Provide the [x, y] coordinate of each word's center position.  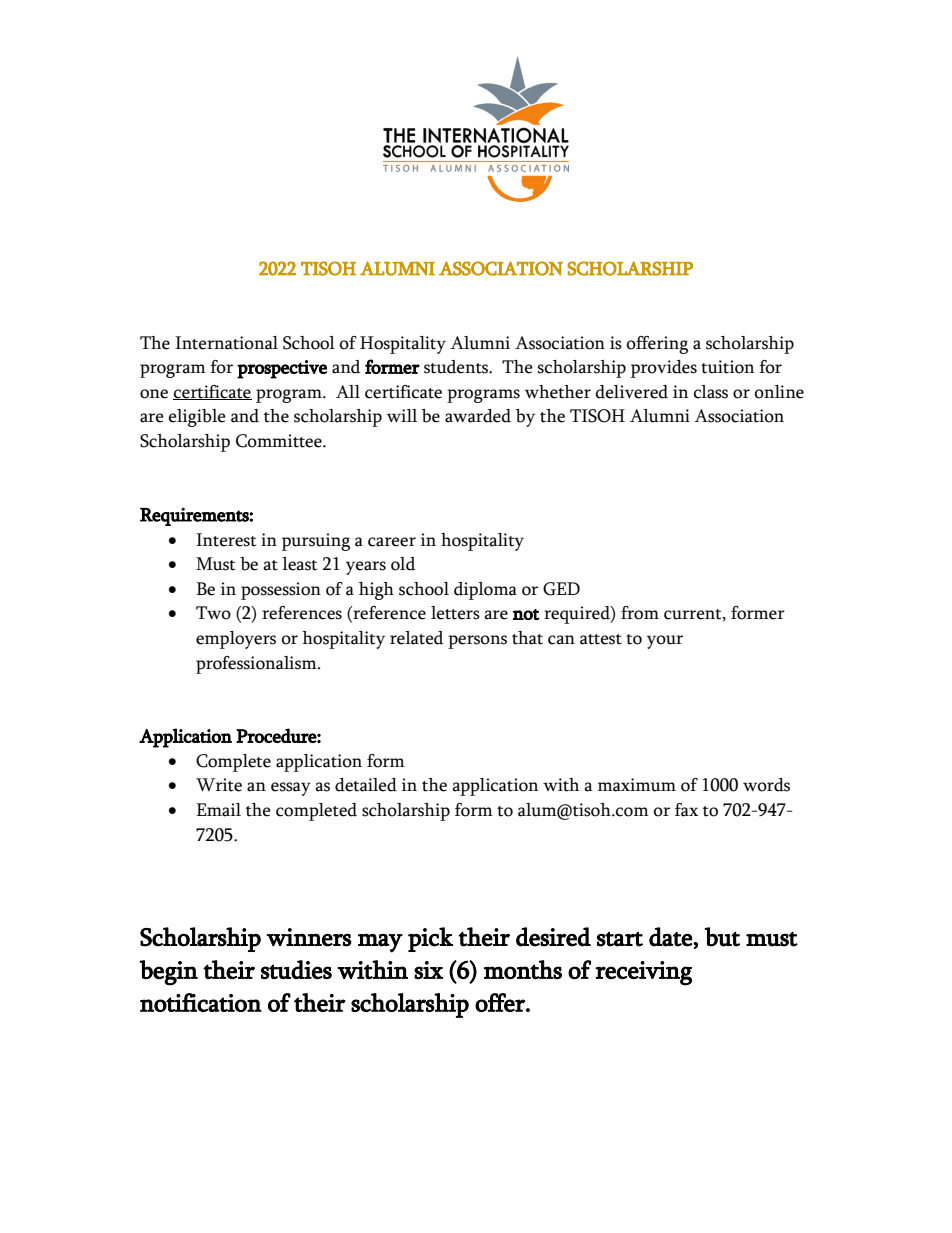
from [640, 613]
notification [201, 1002]
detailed [366, 785]
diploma [485, 591]
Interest [226, 540]
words [766, 785]
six [428, 970]
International [226, 343]
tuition [727, 367]
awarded [478, 416]
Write [219, 785]
